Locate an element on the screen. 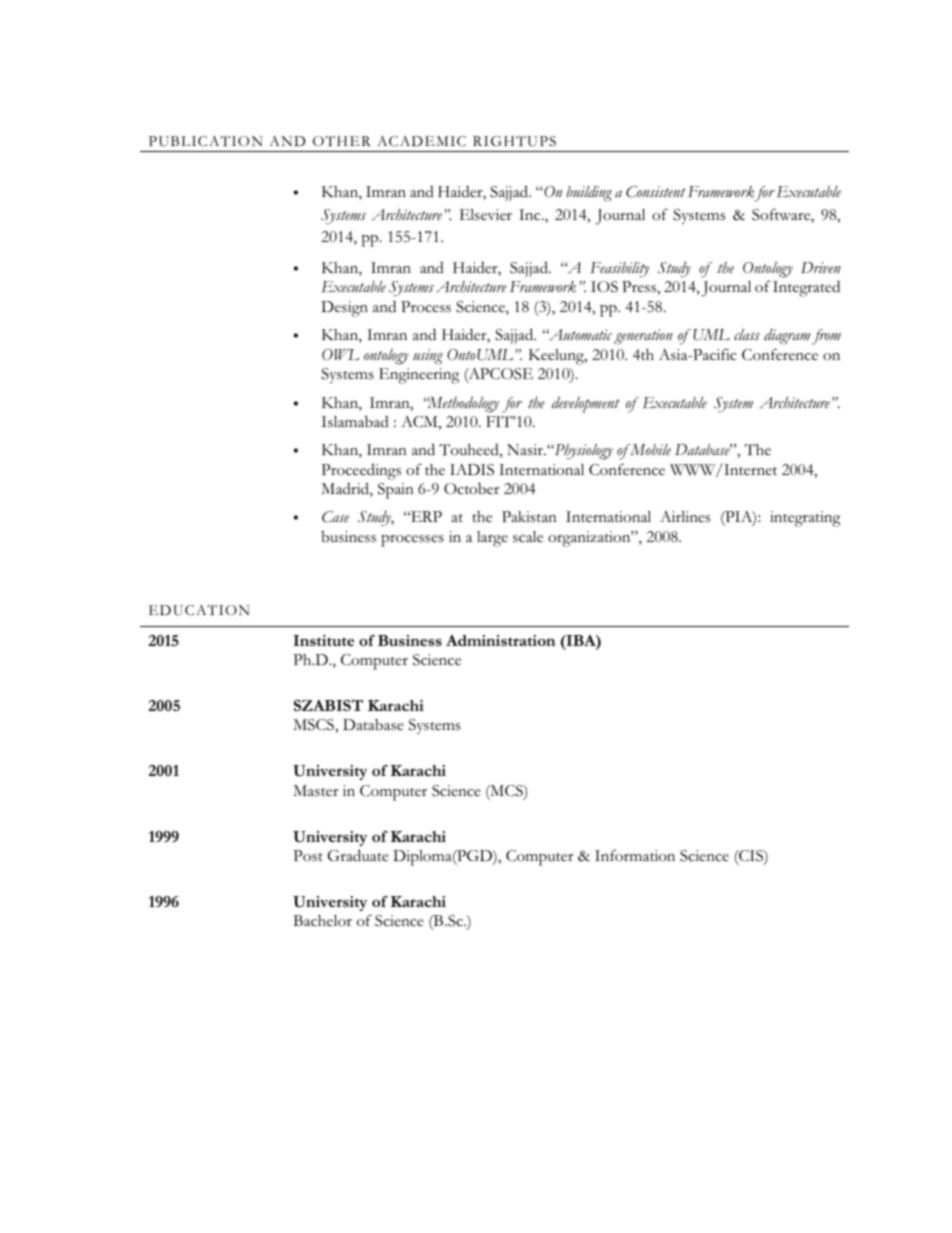  Bachelor is located at coordinates (322, 921).
